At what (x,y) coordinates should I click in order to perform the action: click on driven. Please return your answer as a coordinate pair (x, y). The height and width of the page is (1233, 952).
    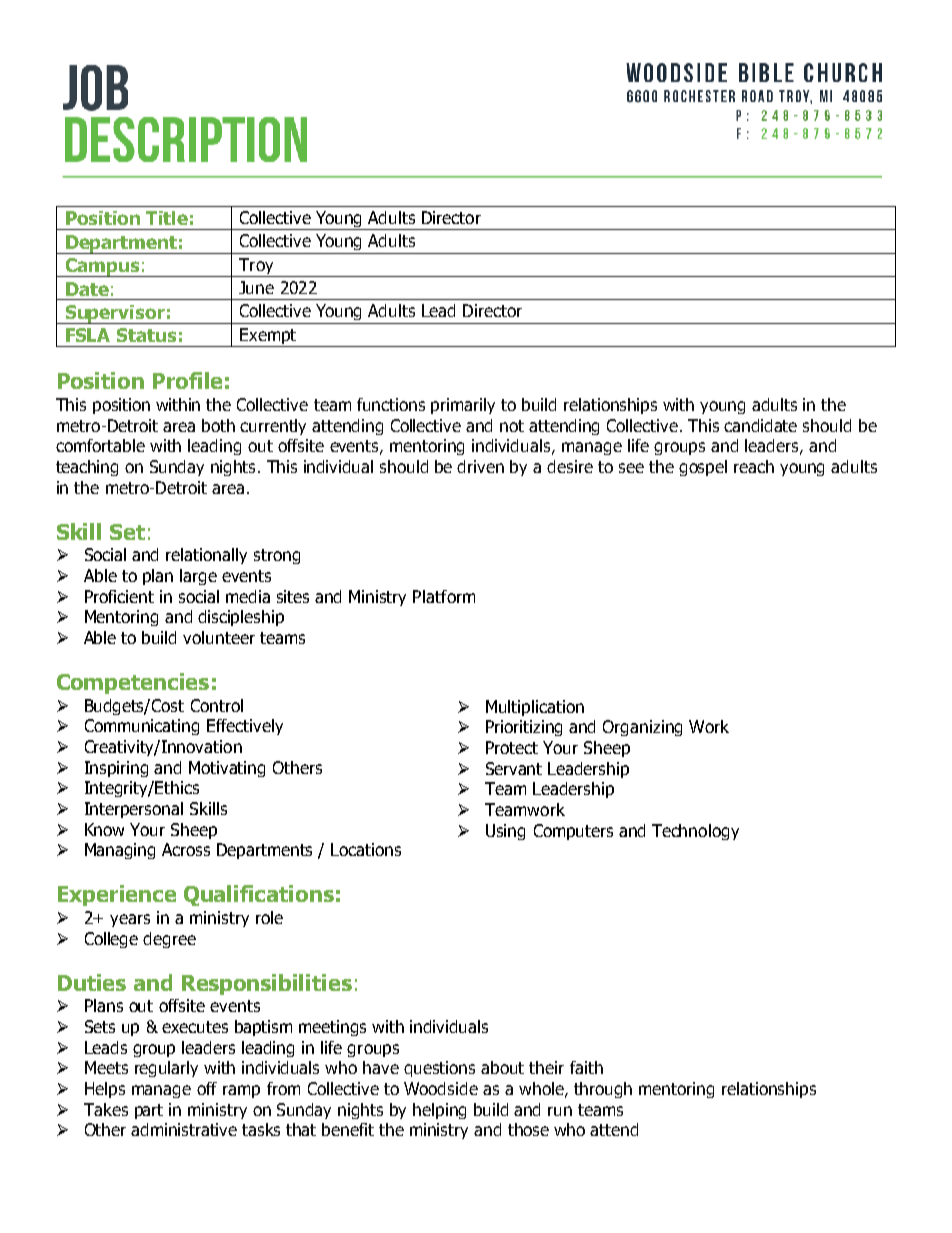
    Looking at the image, I should click on (480, 466).
